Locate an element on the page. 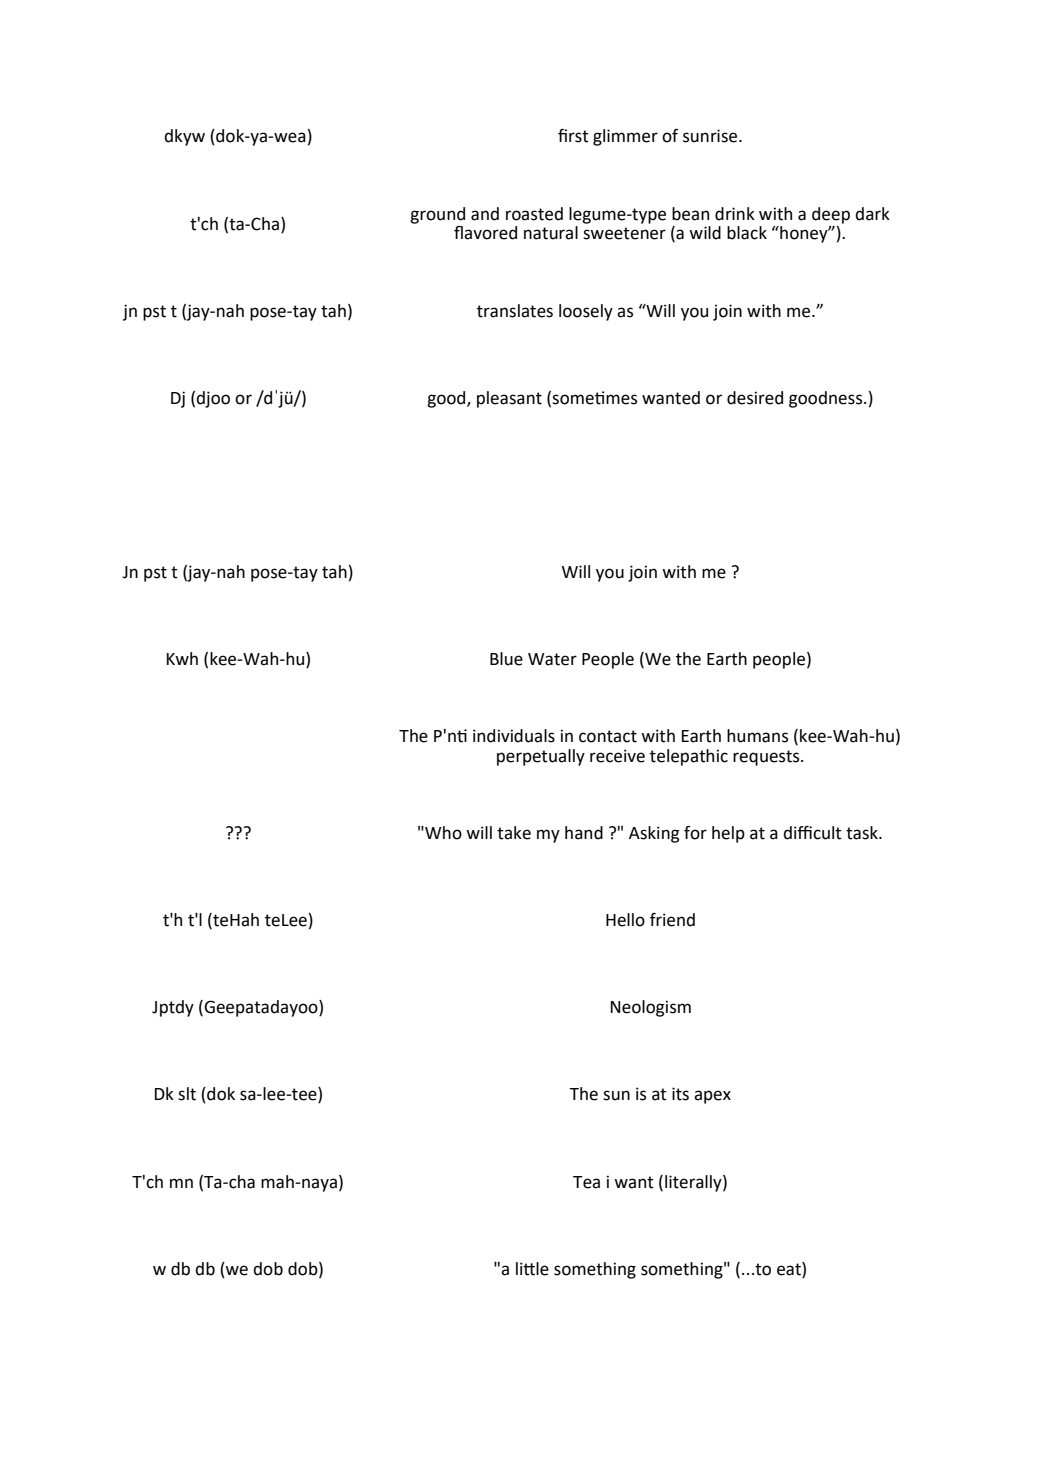  little is located at coordinates (532, 1269).
